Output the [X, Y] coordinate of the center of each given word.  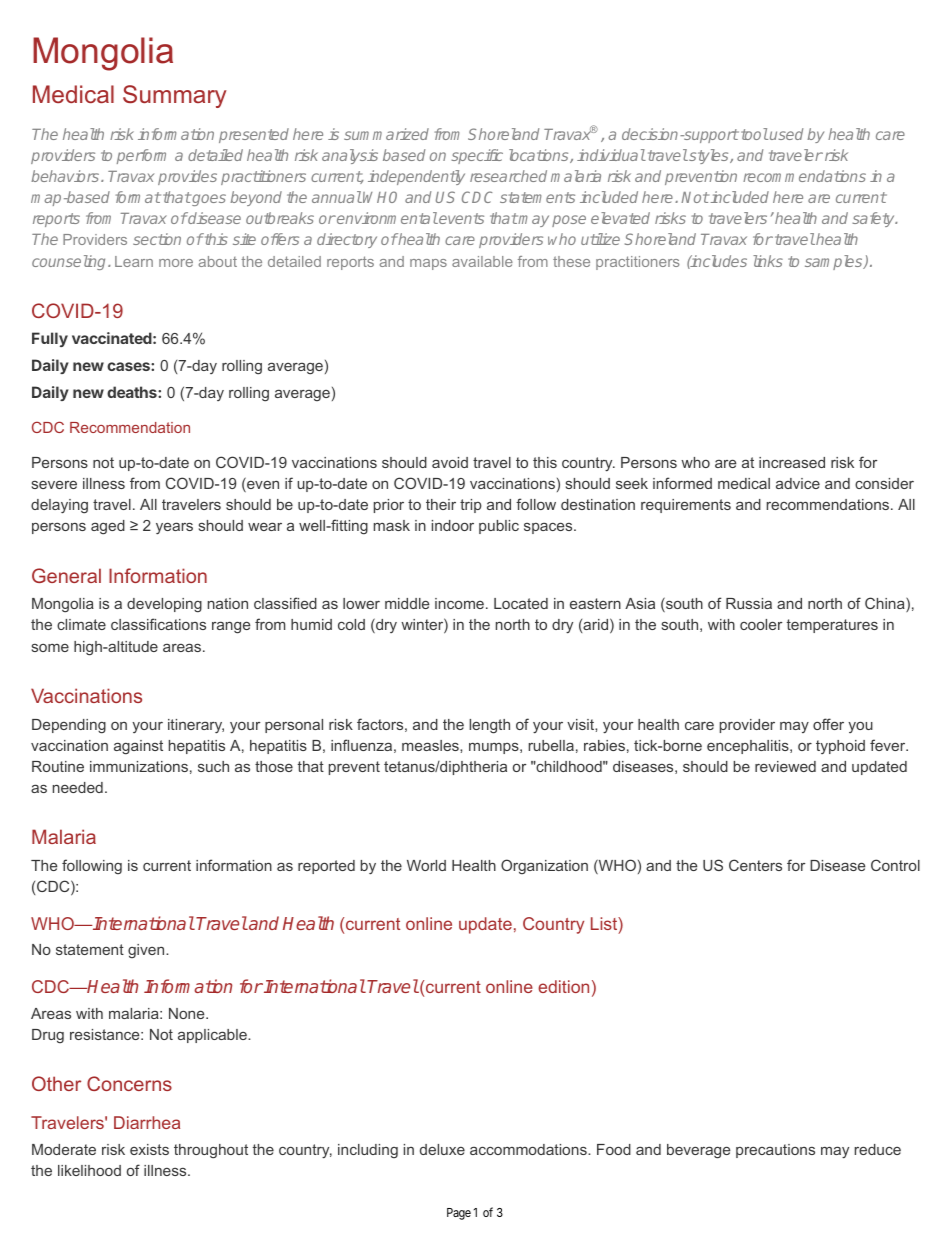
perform [141, 156]
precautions [775, 1151]
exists [149, 1149]
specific [477, 156]
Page [459, 1214]
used [786, 134]
